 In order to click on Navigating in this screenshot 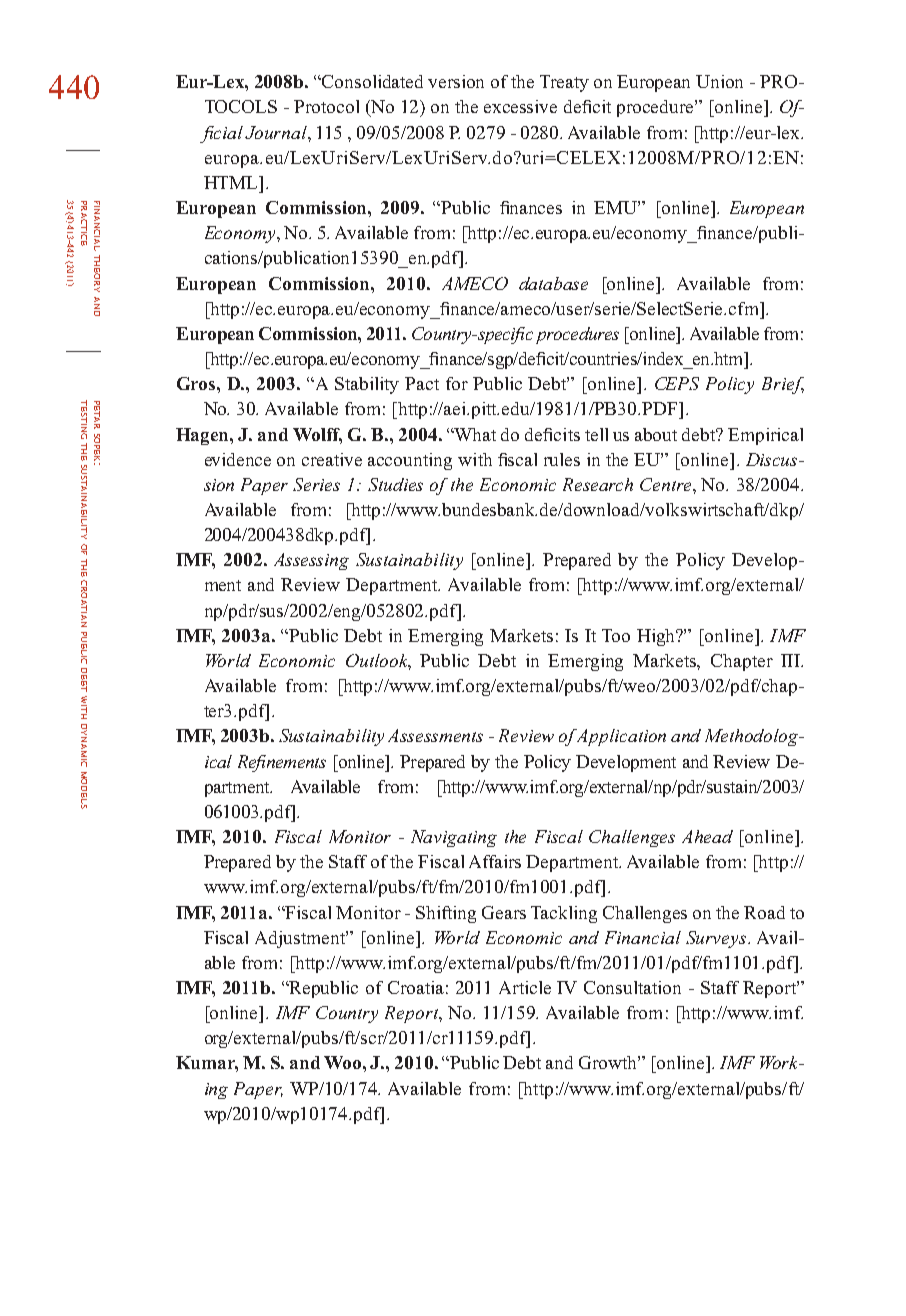, I will do `click(454, 838)`.
